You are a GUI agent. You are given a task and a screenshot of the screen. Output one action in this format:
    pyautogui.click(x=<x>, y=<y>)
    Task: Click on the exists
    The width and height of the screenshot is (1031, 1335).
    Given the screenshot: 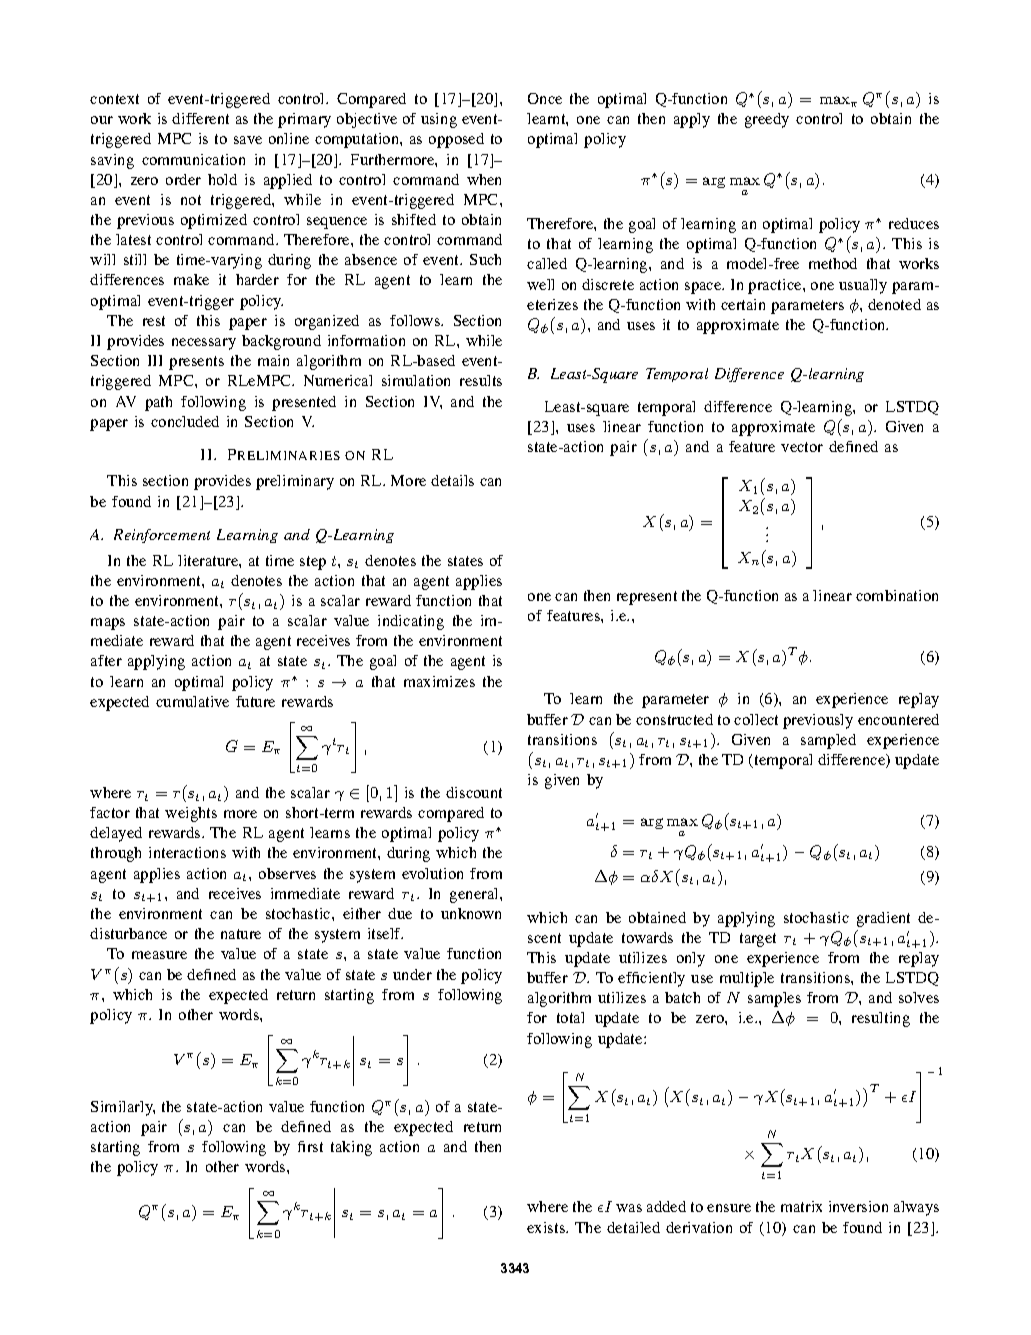 What is the action you would take?
    pyautogui.click(x=547, y=1227)
